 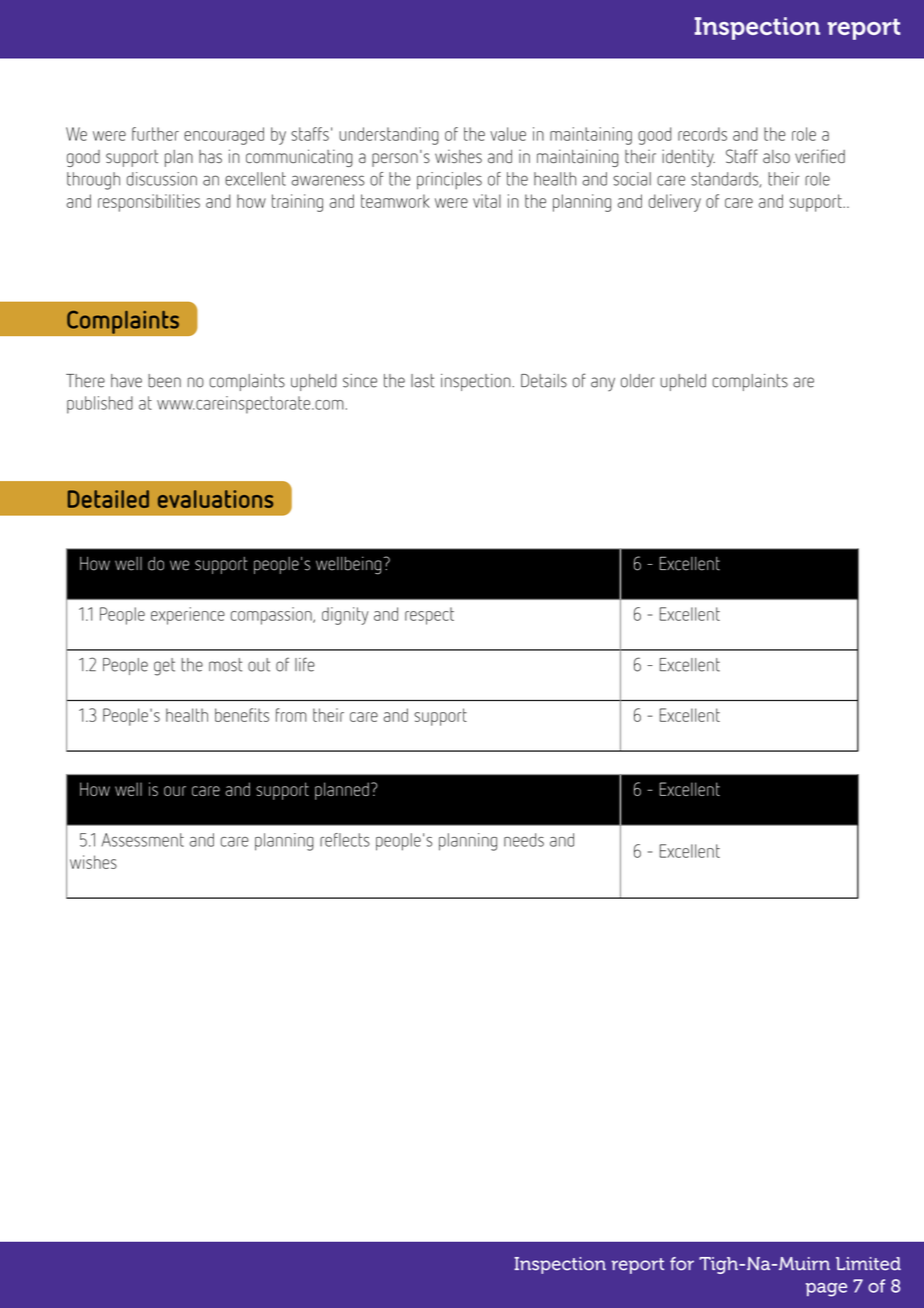 I want to click on also, so click(x=776, y=156).
